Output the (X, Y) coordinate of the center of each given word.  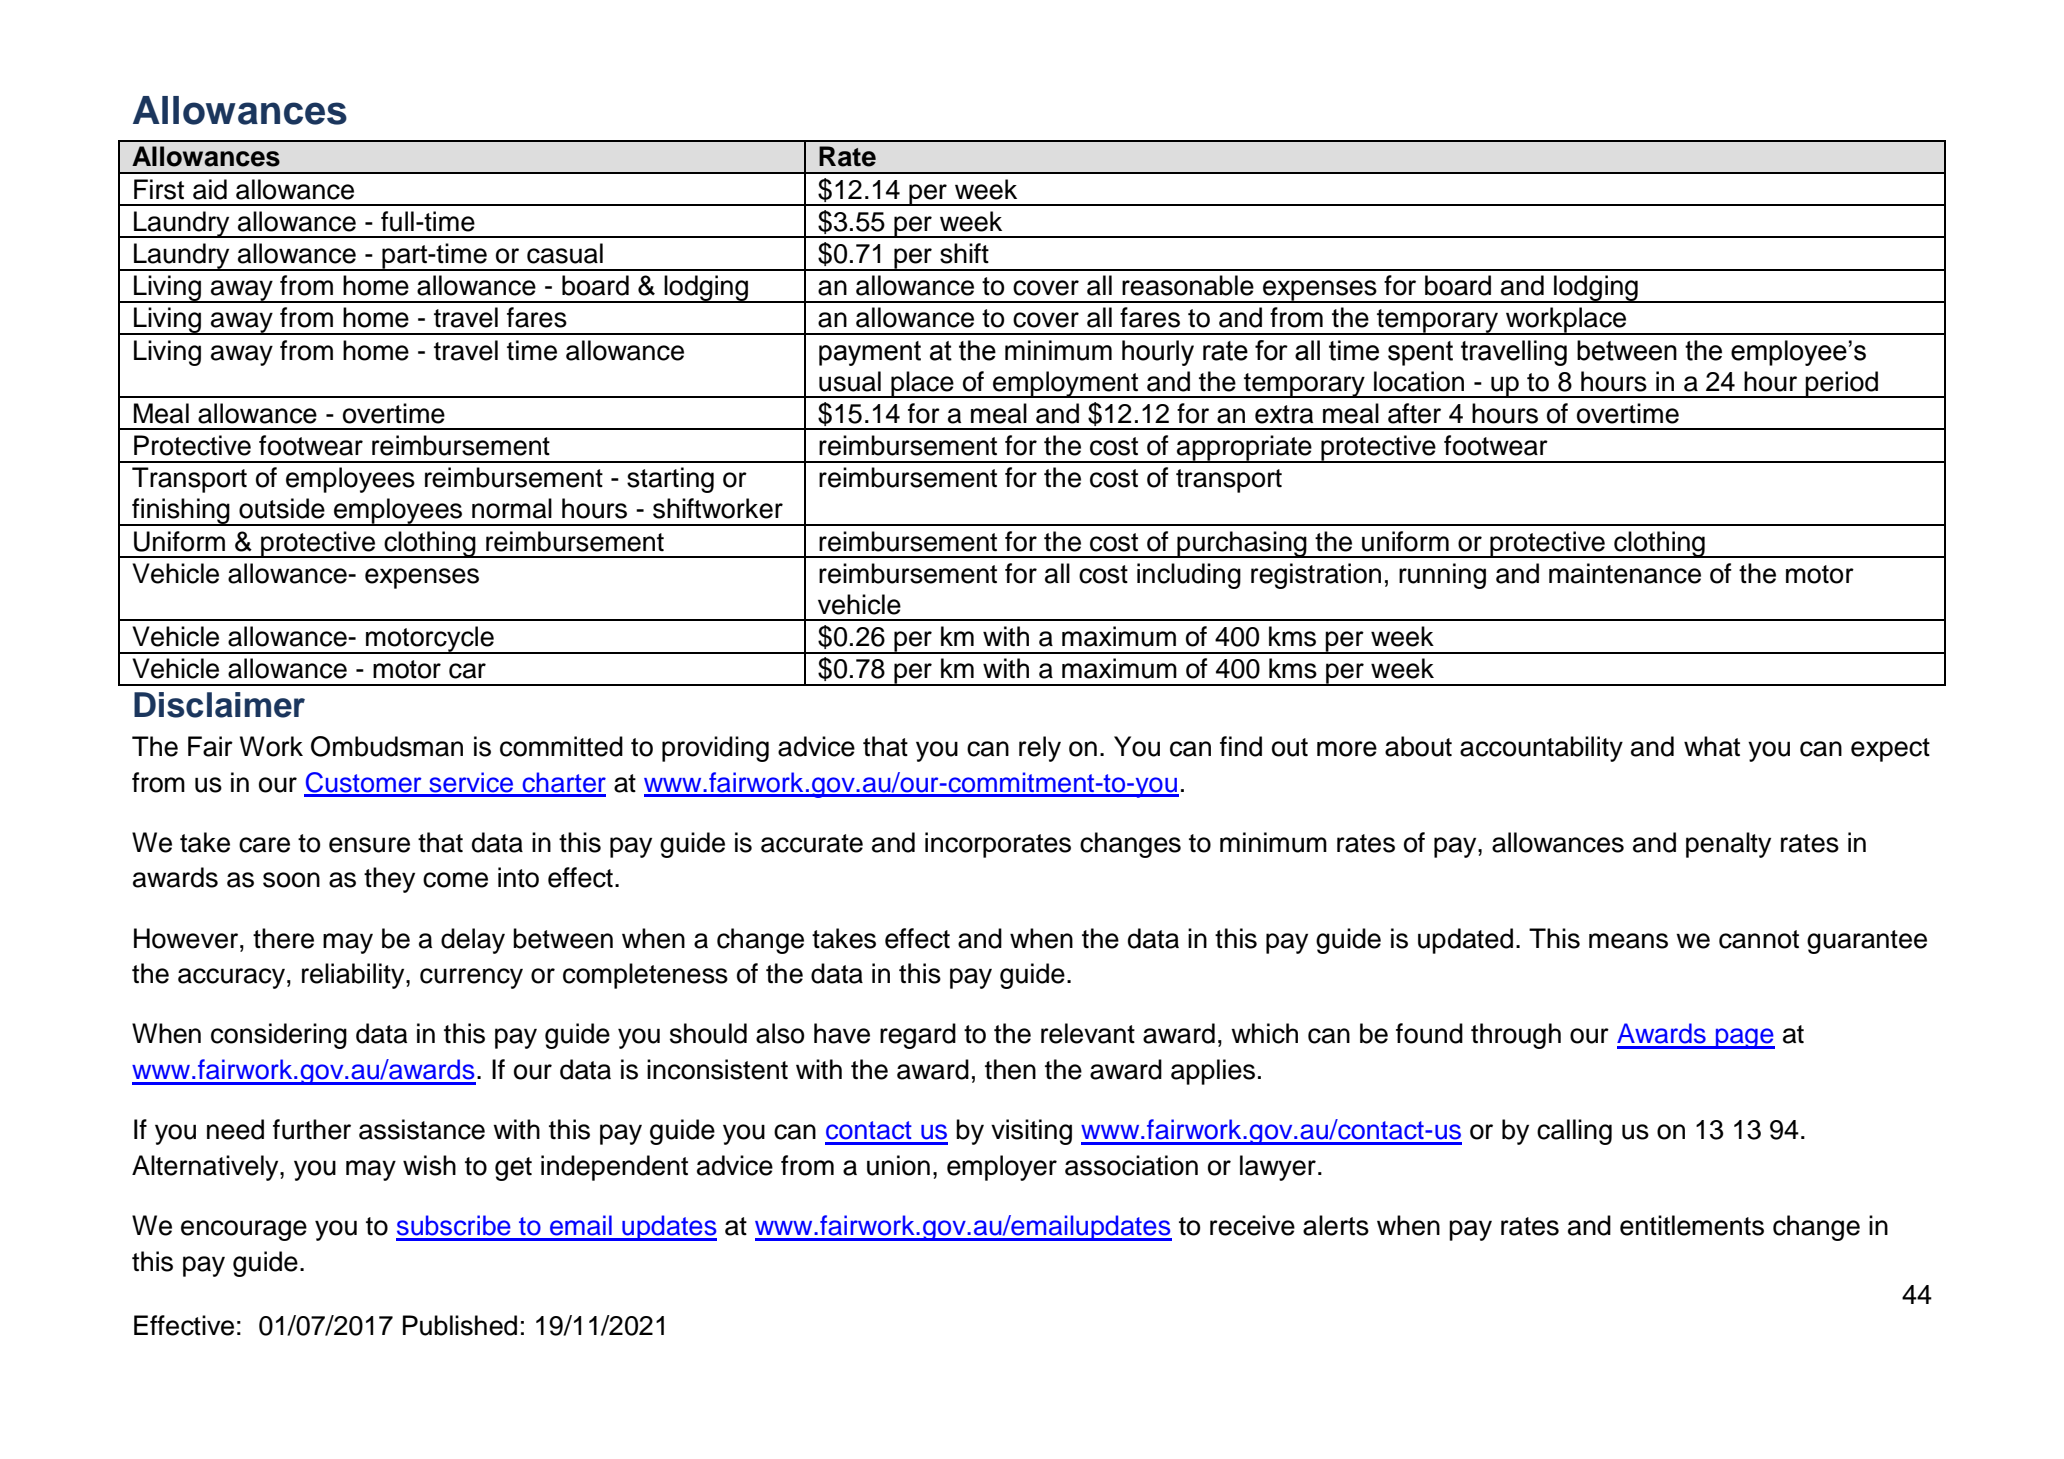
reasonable (1188, 285)
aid (210, 189)
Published (460, 1325)
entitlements (1692, 1225)
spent (1420, 353)
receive (1252, 1225)
